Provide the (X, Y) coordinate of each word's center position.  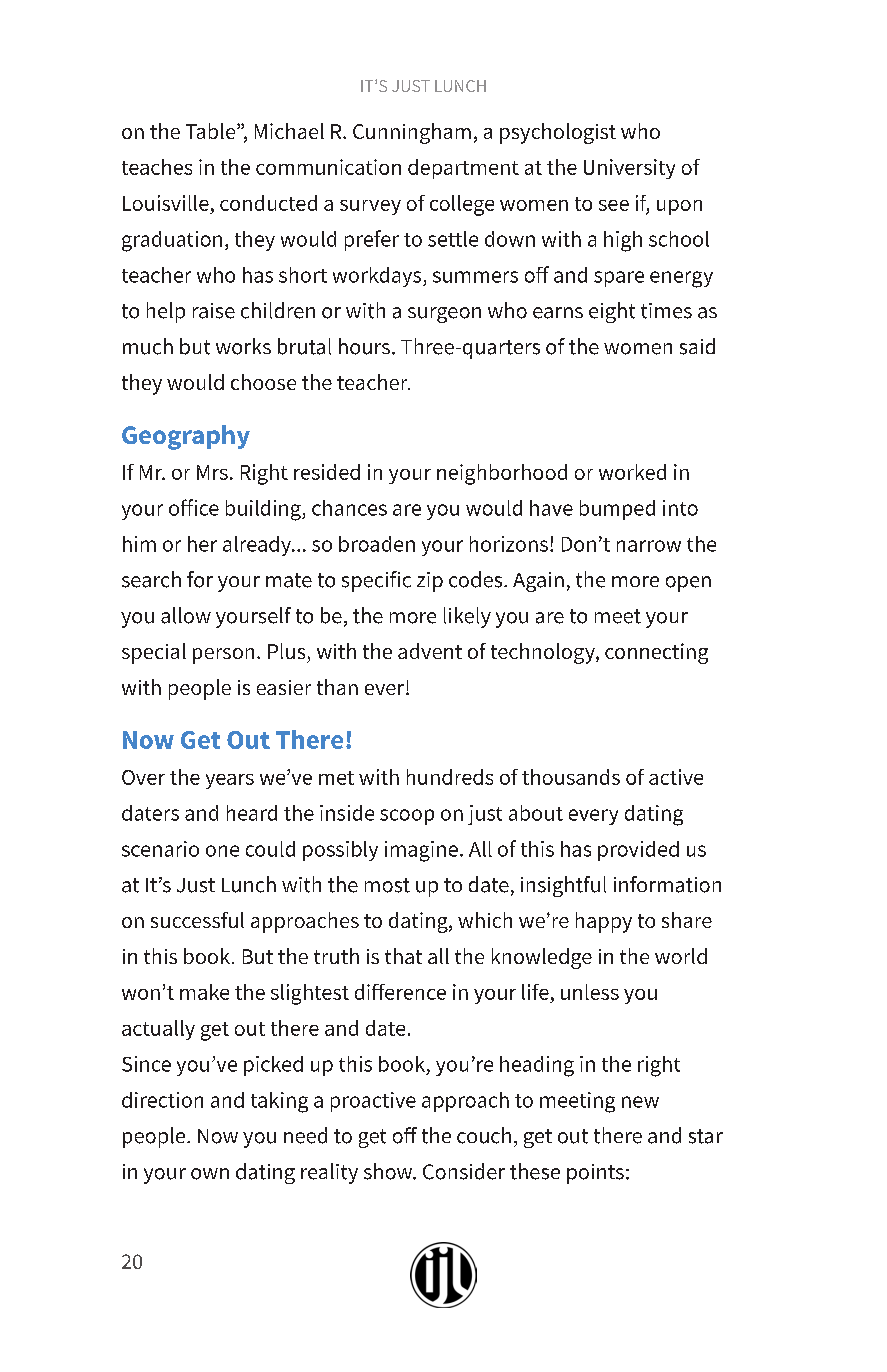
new (640, 1102)
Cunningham (412, 133)
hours (364, 346)
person (223, 656)
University (629, 169)
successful (197, 920)
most (387, 885)
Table (212, 131)
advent (430, 651)
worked (632, 472)
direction (162, 1100)
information (667, 884)
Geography (186, 437)
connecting (656, 653)
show (389, 1171)
